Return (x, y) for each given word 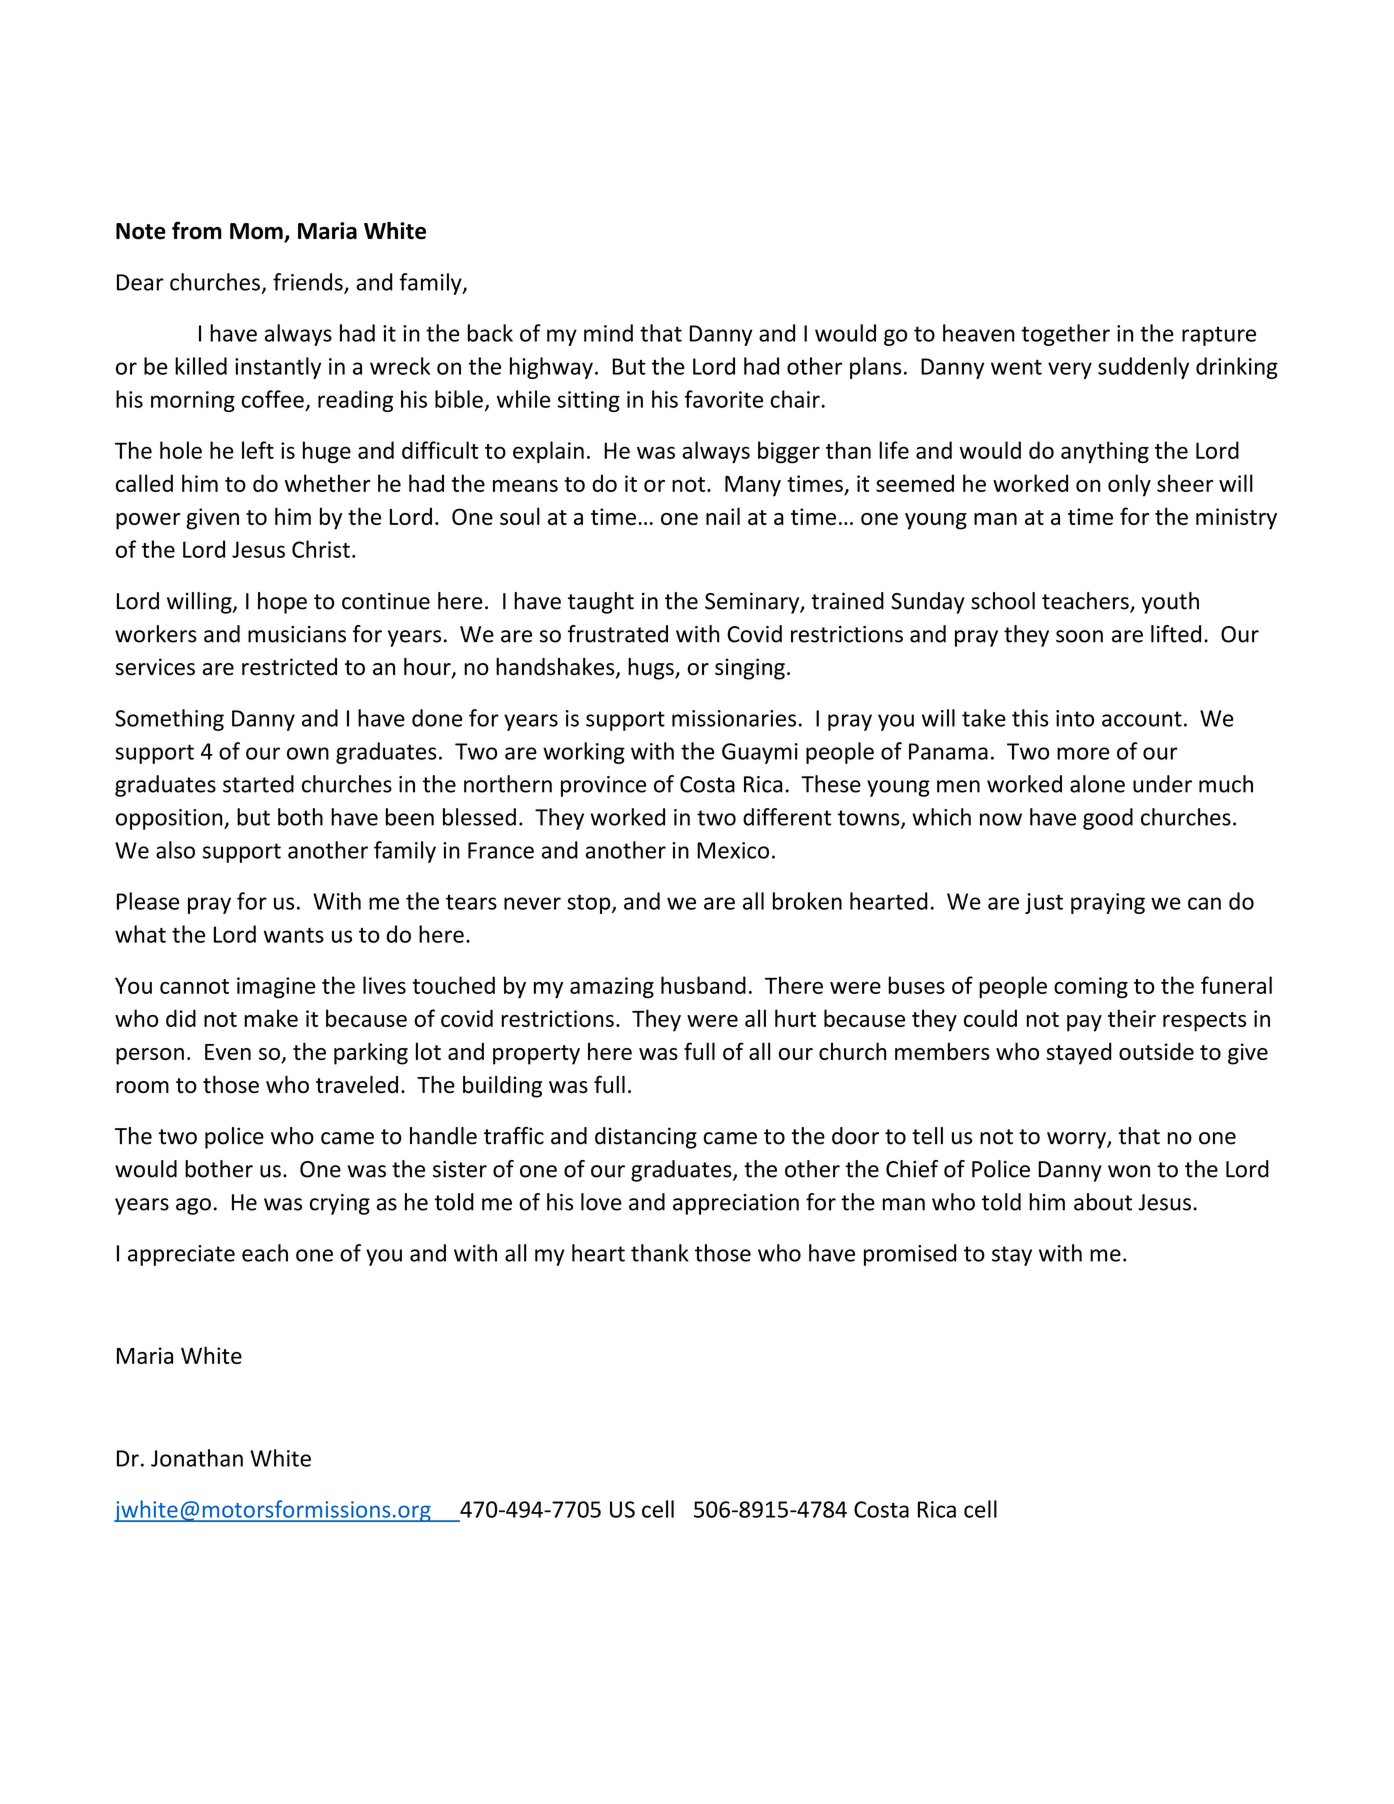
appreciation (736, 1204)
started (258, 784)
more (1083, 753)
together (1065, 335)
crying (340, 1204)
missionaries (734, 718)
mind (608, 333)
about (1103, 1202)
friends (309, 283)
